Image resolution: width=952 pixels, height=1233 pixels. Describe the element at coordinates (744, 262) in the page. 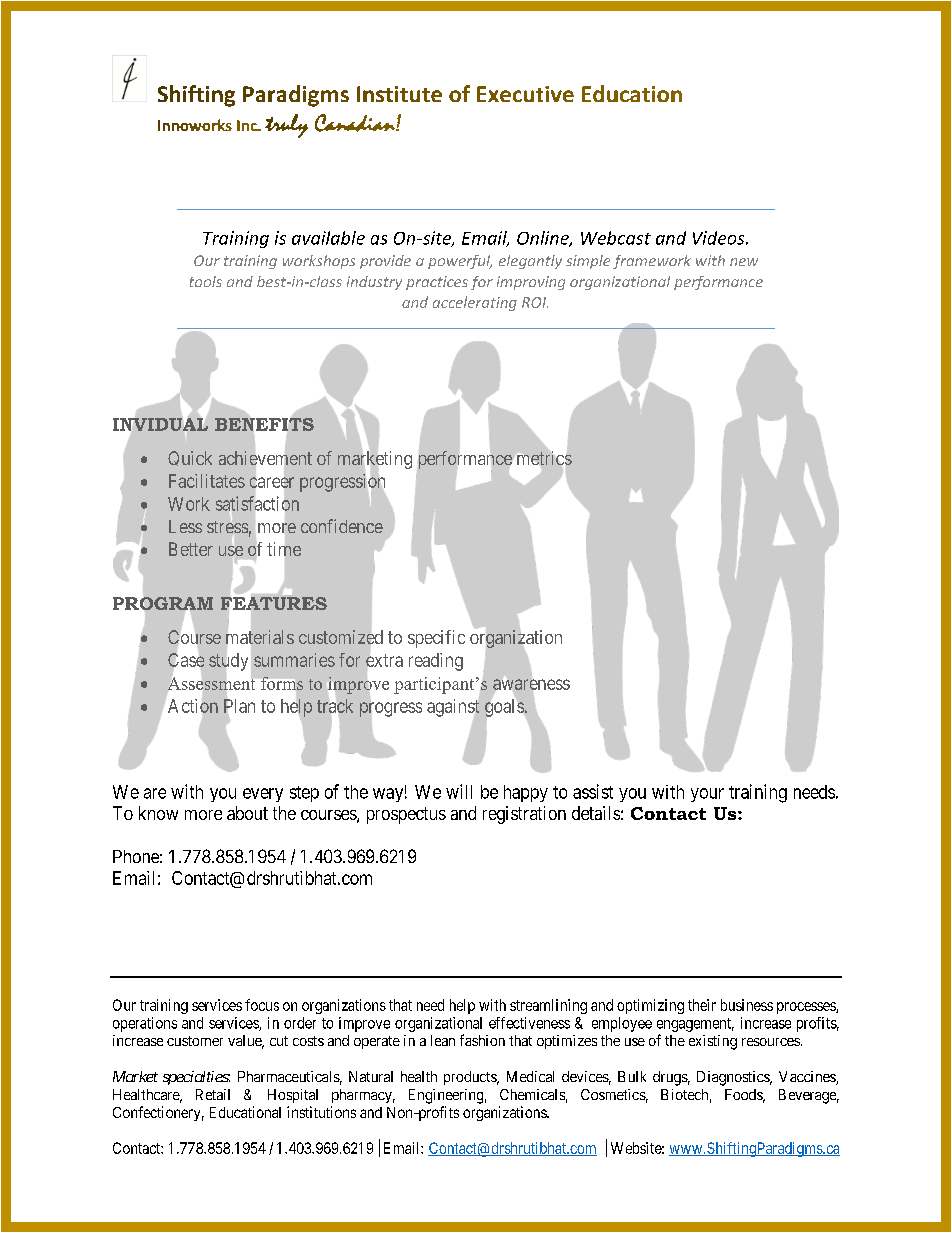

I see `new` at that location.
